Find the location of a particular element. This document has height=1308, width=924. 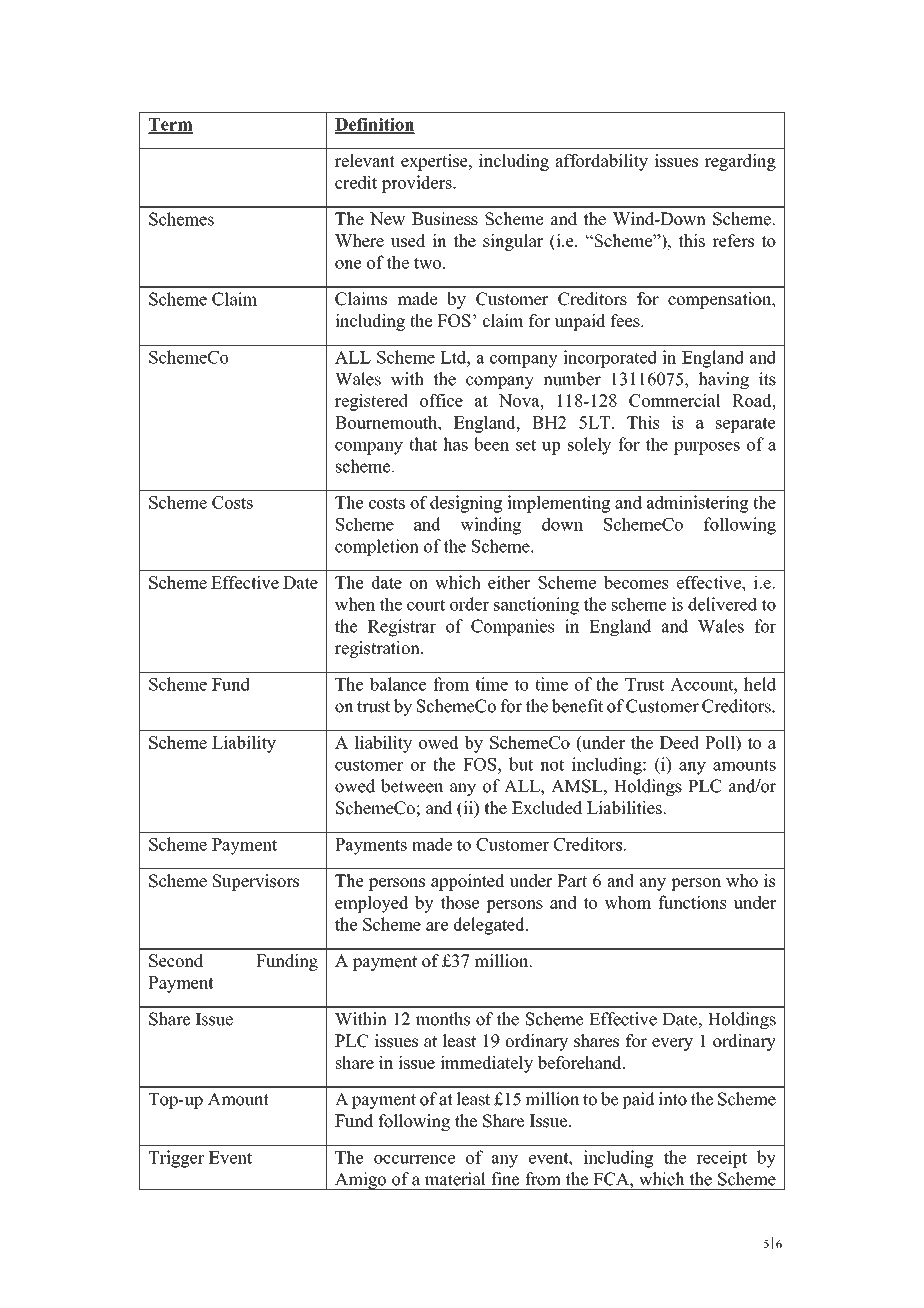

Liabilities is located at coordinates (625, 808).
